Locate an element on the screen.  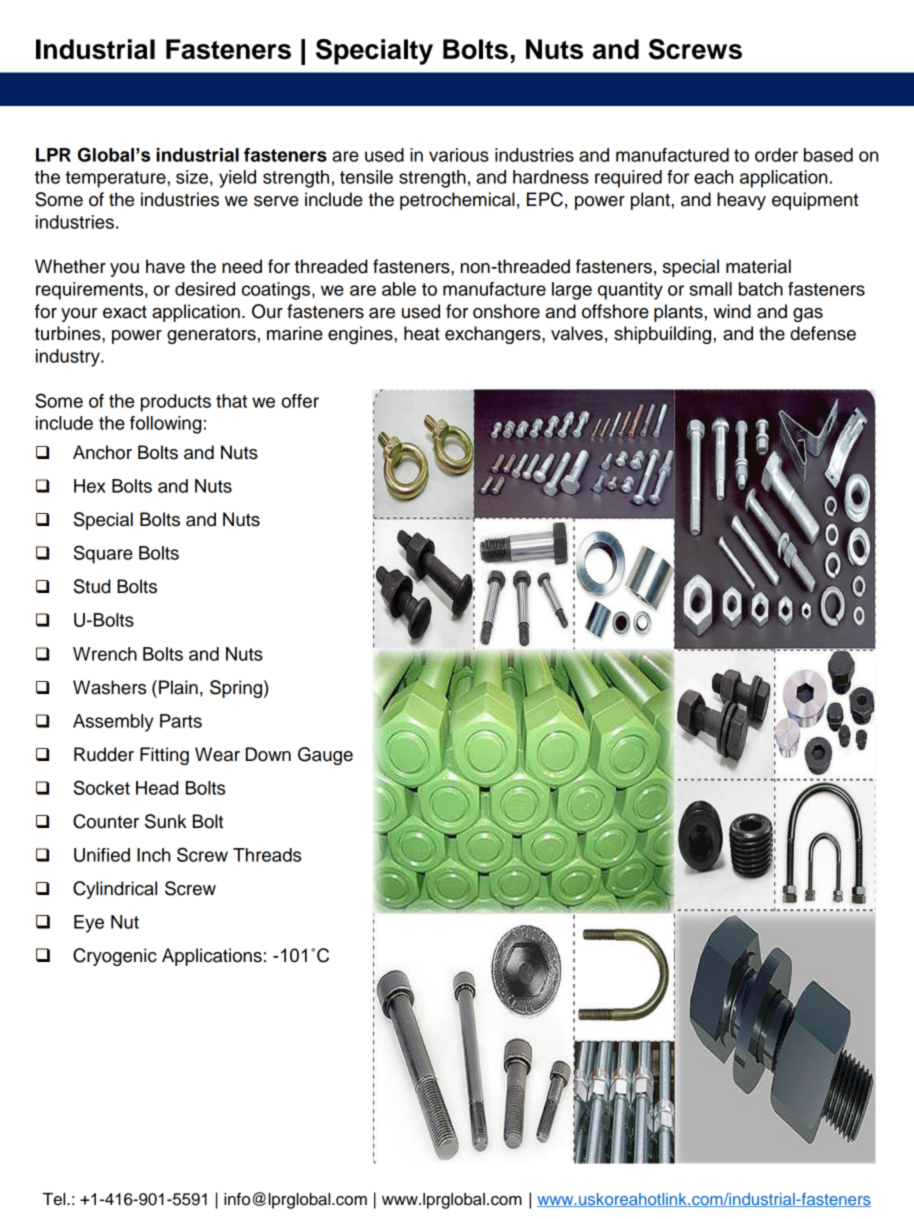
heavy is located at coordinates (741, 201).
